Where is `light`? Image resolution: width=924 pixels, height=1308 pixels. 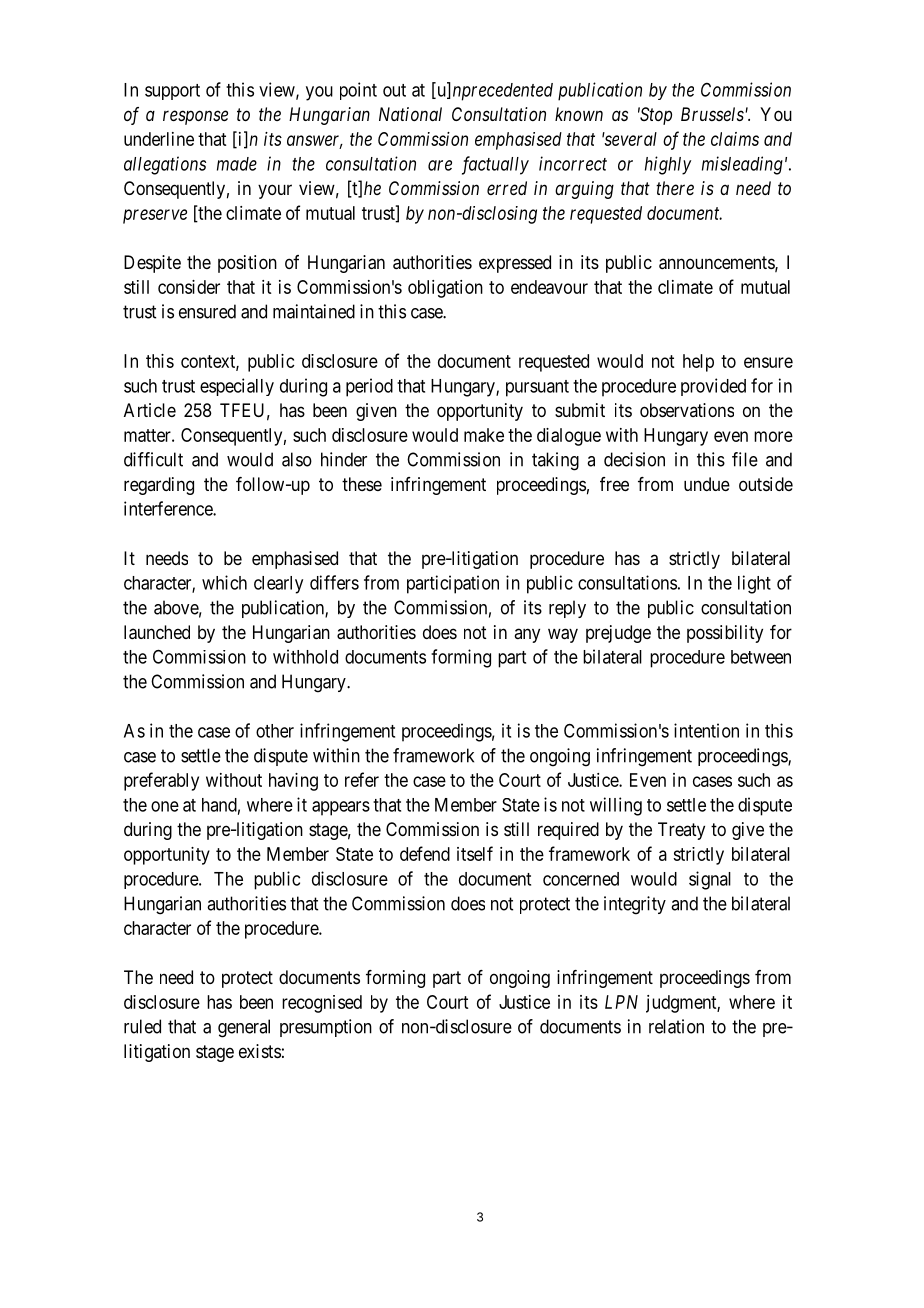
light is located at coordinates (754, 584).
